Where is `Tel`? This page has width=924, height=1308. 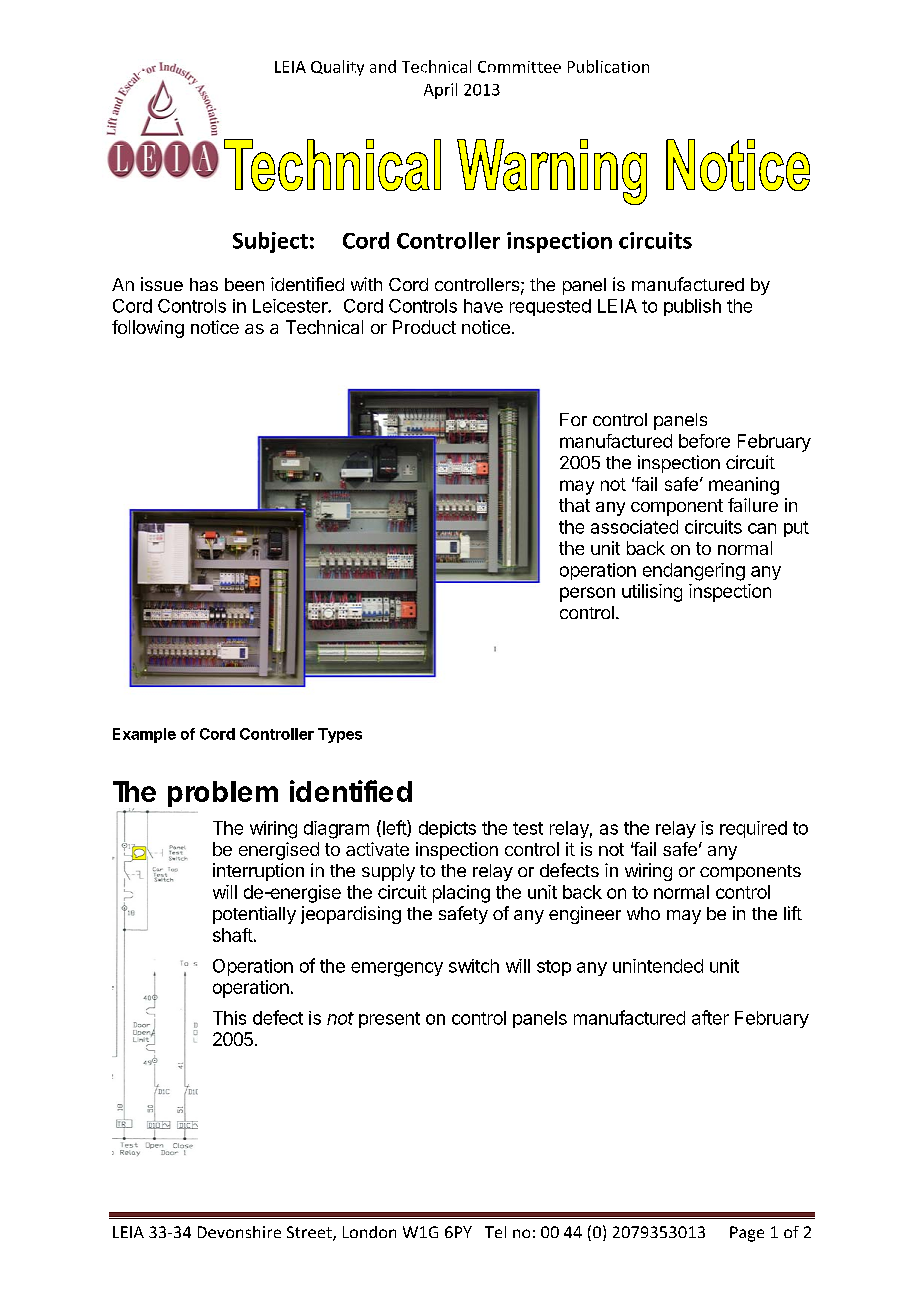
Tel is located at coordinates (495, 1232).
